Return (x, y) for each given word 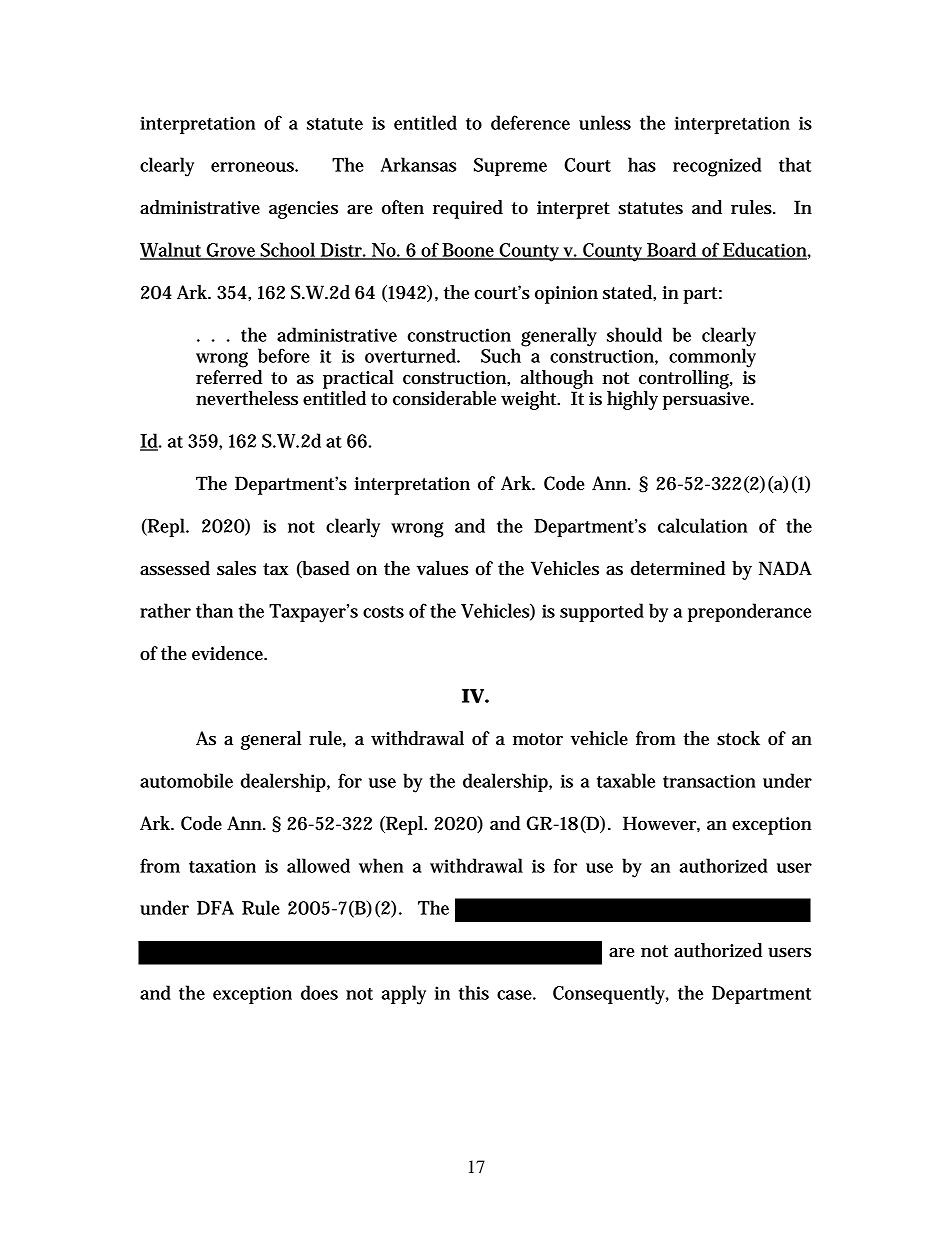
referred (229, 377)
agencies (303, 210)
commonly (712, 357)
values (442, 568)
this (474, 992)
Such (503, 354)
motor (538, 739)
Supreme (510, 167)
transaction (709, 781)
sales (236, 568)
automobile (186, 780)
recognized (717, 167)
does (319, 992)
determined (678, 568)
